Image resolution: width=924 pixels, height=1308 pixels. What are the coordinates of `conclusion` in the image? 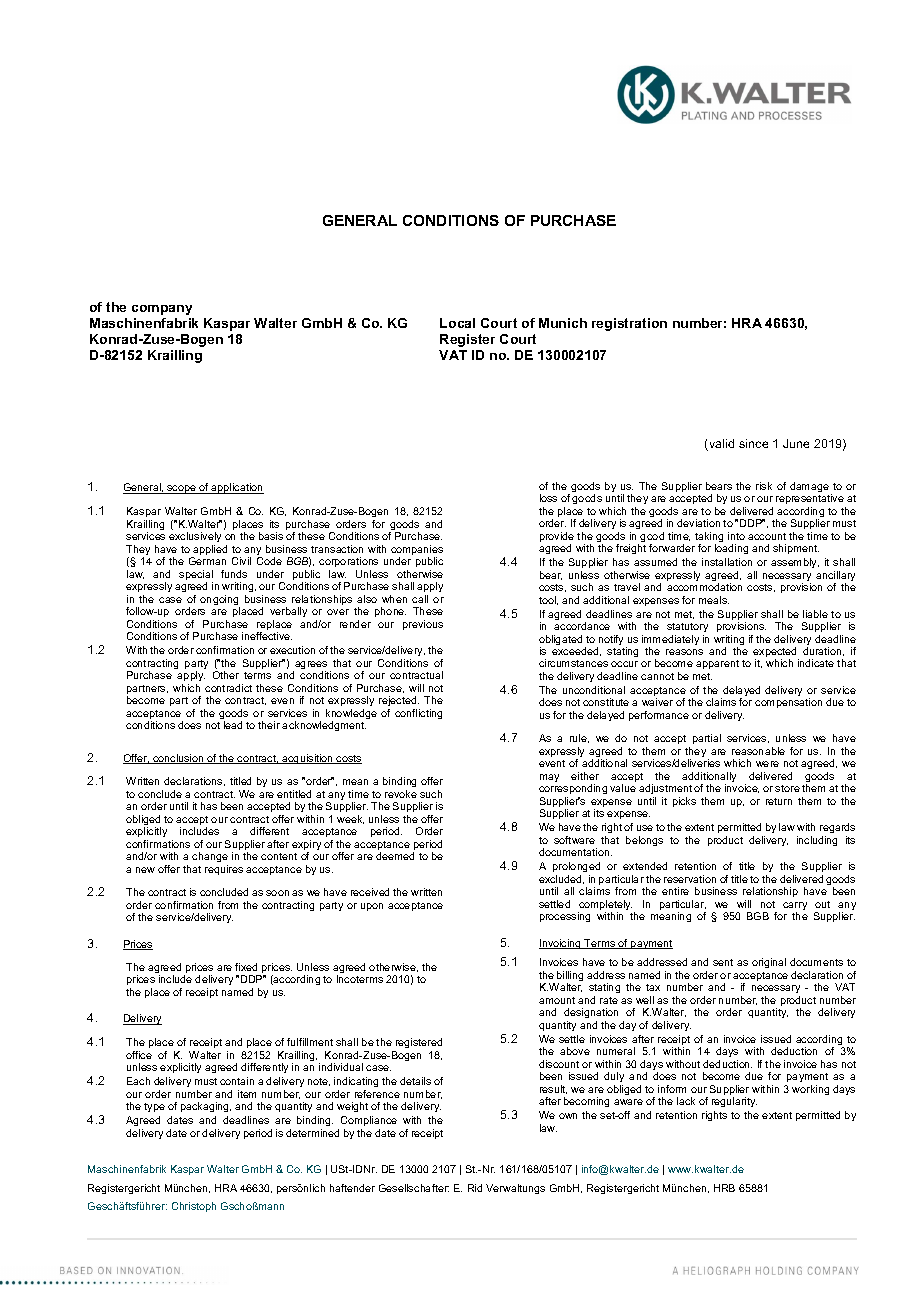 It's located at (178, 759).
